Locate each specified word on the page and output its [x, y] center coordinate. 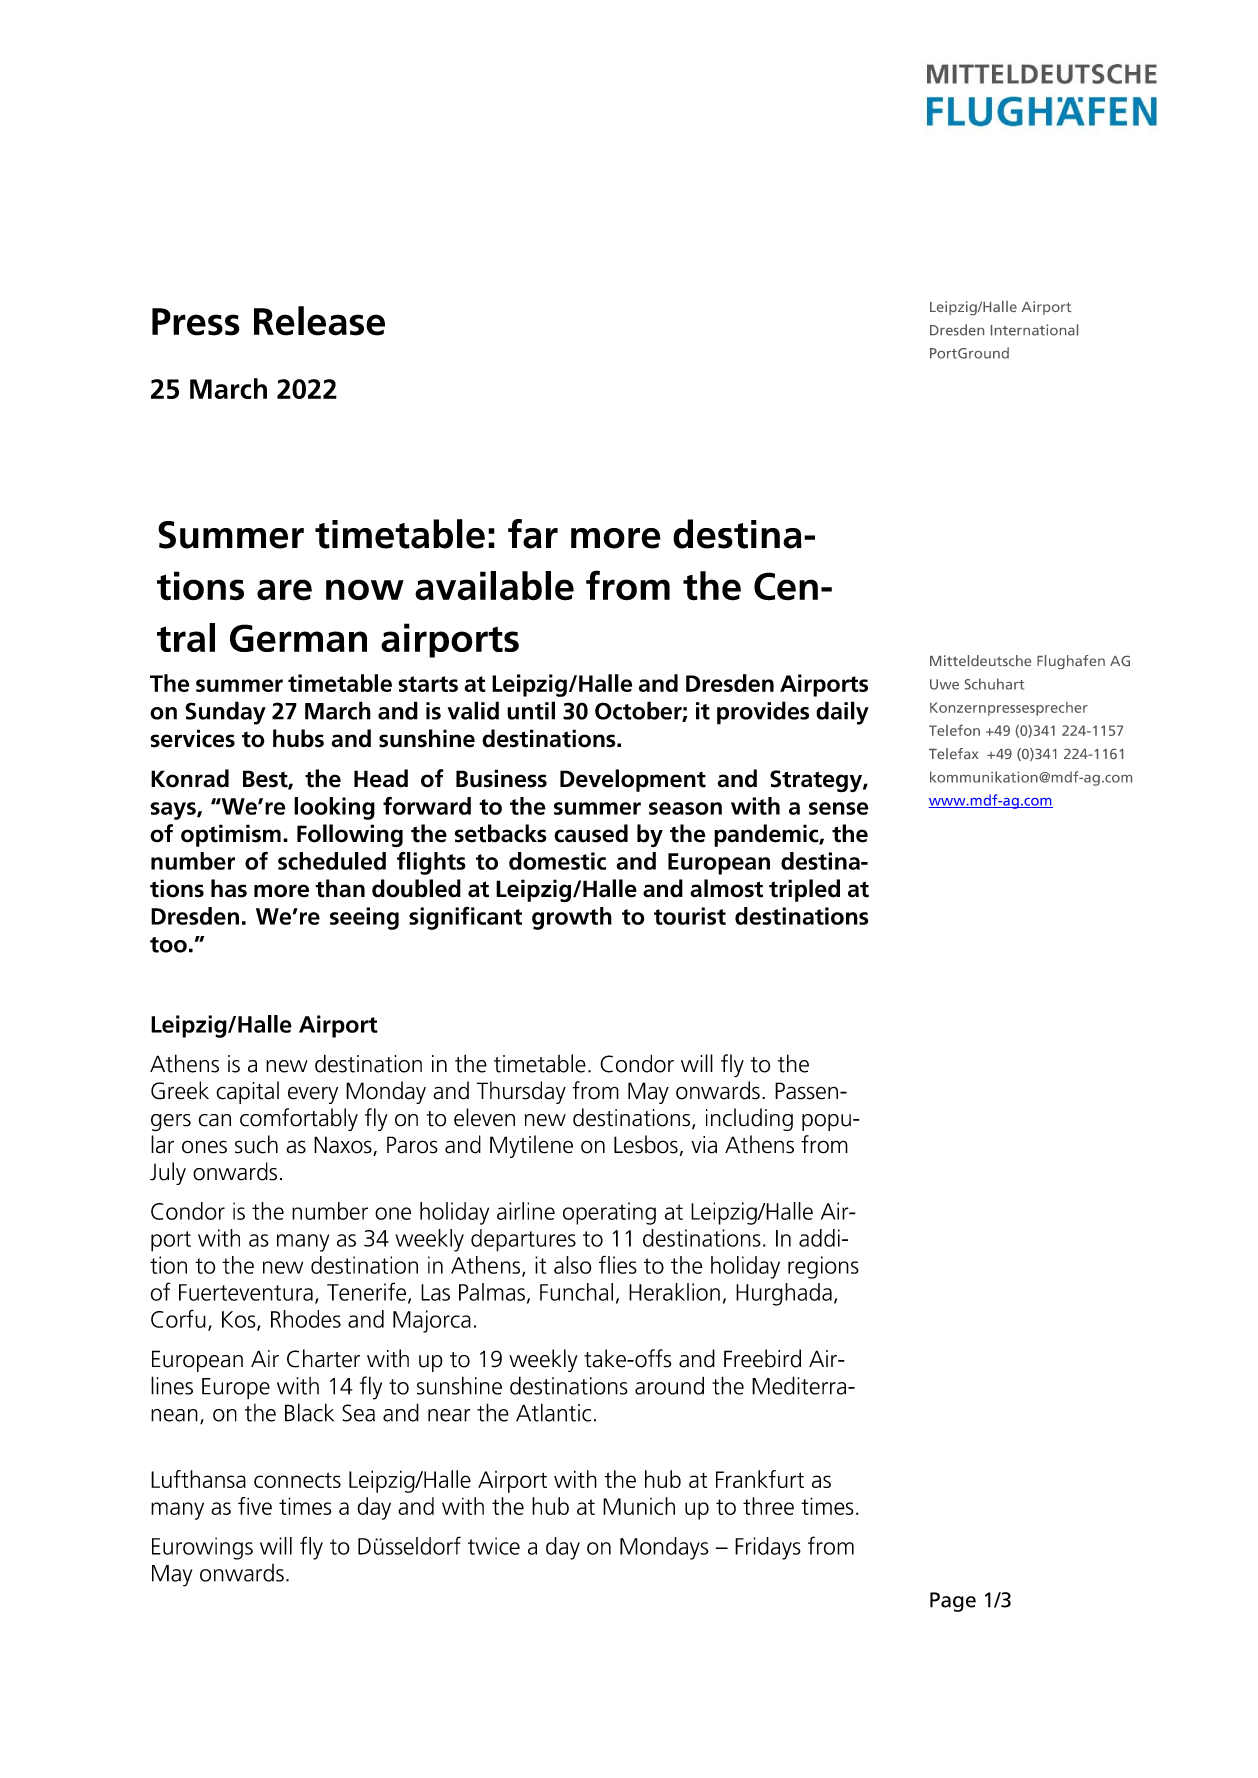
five [255, 1506]
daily [842, 713]
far [533, 534]
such [256, 1144]
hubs [298, 738]
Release [319, 321]
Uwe [944, 684]
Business [501, 778]
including [749, 1119]
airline [526, 1211]
